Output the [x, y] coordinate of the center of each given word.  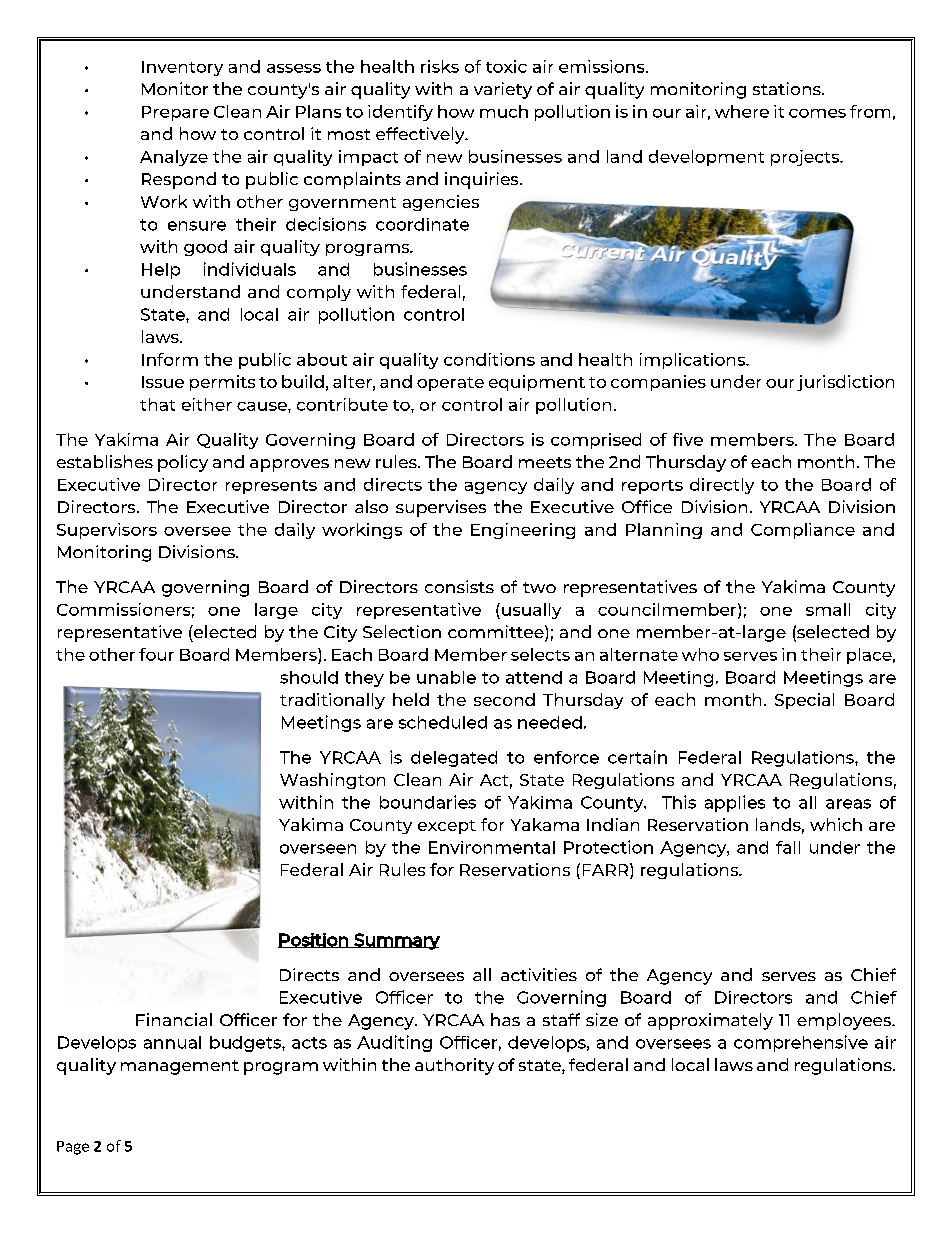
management [180, 1067]
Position [314, 940]
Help [161, 271]
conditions [489, 359]
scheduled [443, 722]
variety [503, 90]
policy [183, 463]
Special [804, 701]
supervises [441, 508]
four [156, 654]
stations [788, 88]
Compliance [803, 531]
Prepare [175, 113]
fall [788, 847]
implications [694, 361]
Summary [396, 941]
